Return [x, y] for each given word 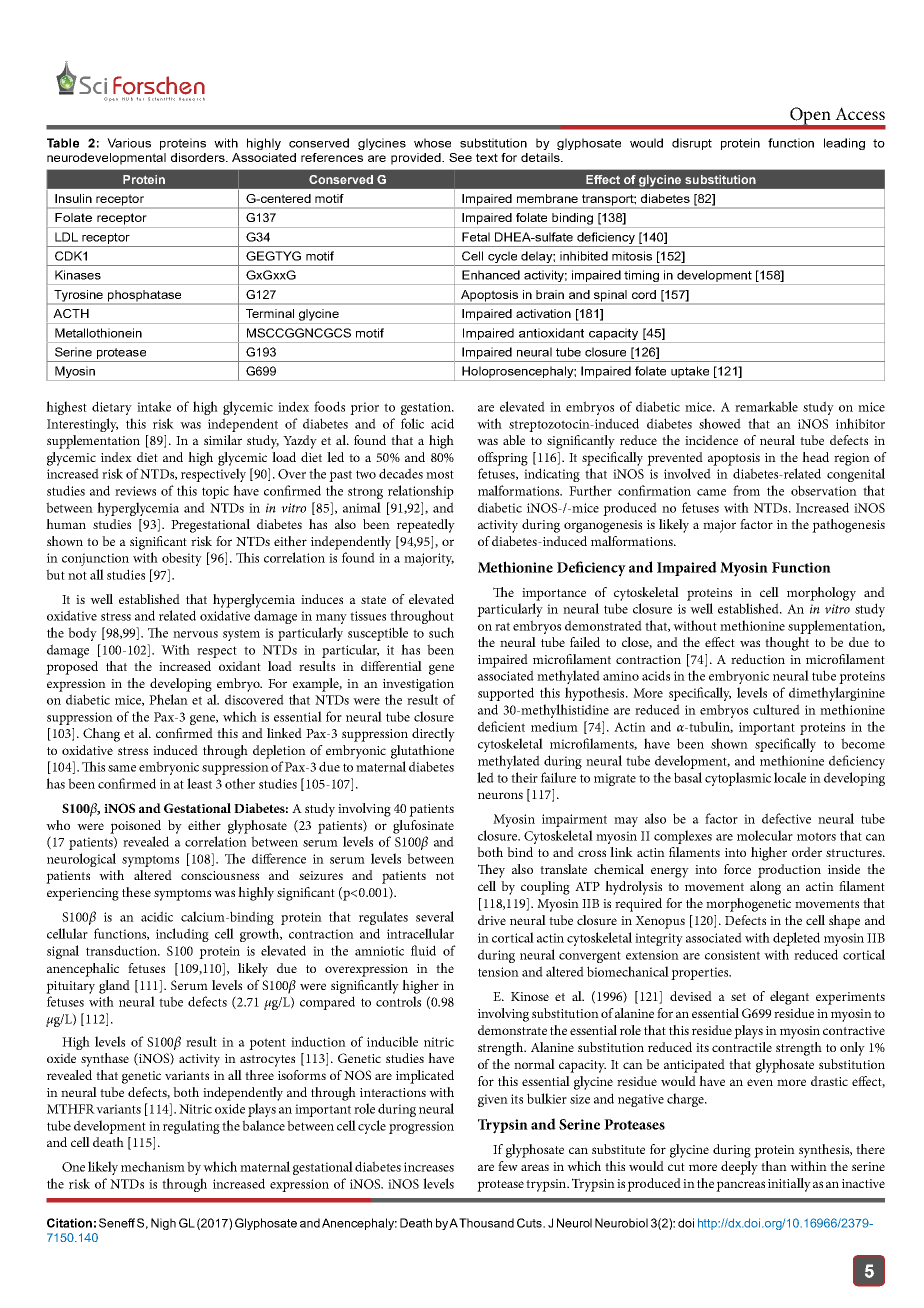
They [491, 871]
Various [129, 143]
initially [789, 1185]
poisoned [135, 827]
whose [432, 143]
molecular [765, 835]
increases [429, 1167]
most [440, 474]
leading [844, 144]
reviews [135, 491]
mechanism [153, 1166]
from [746, 490]
